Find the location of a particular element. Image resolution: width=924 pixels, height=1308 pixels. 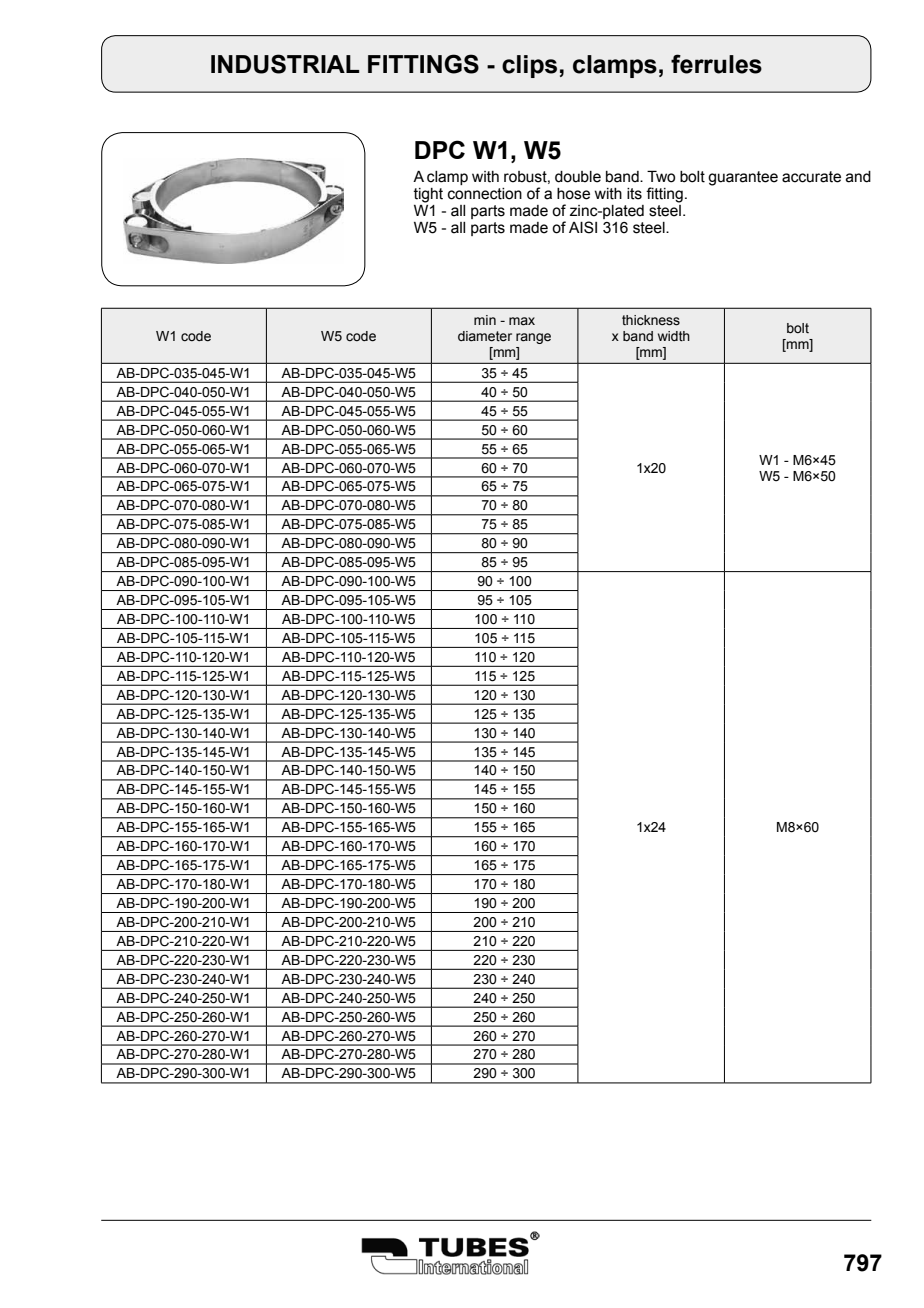

diameter is located at coordinates (485, 336).
